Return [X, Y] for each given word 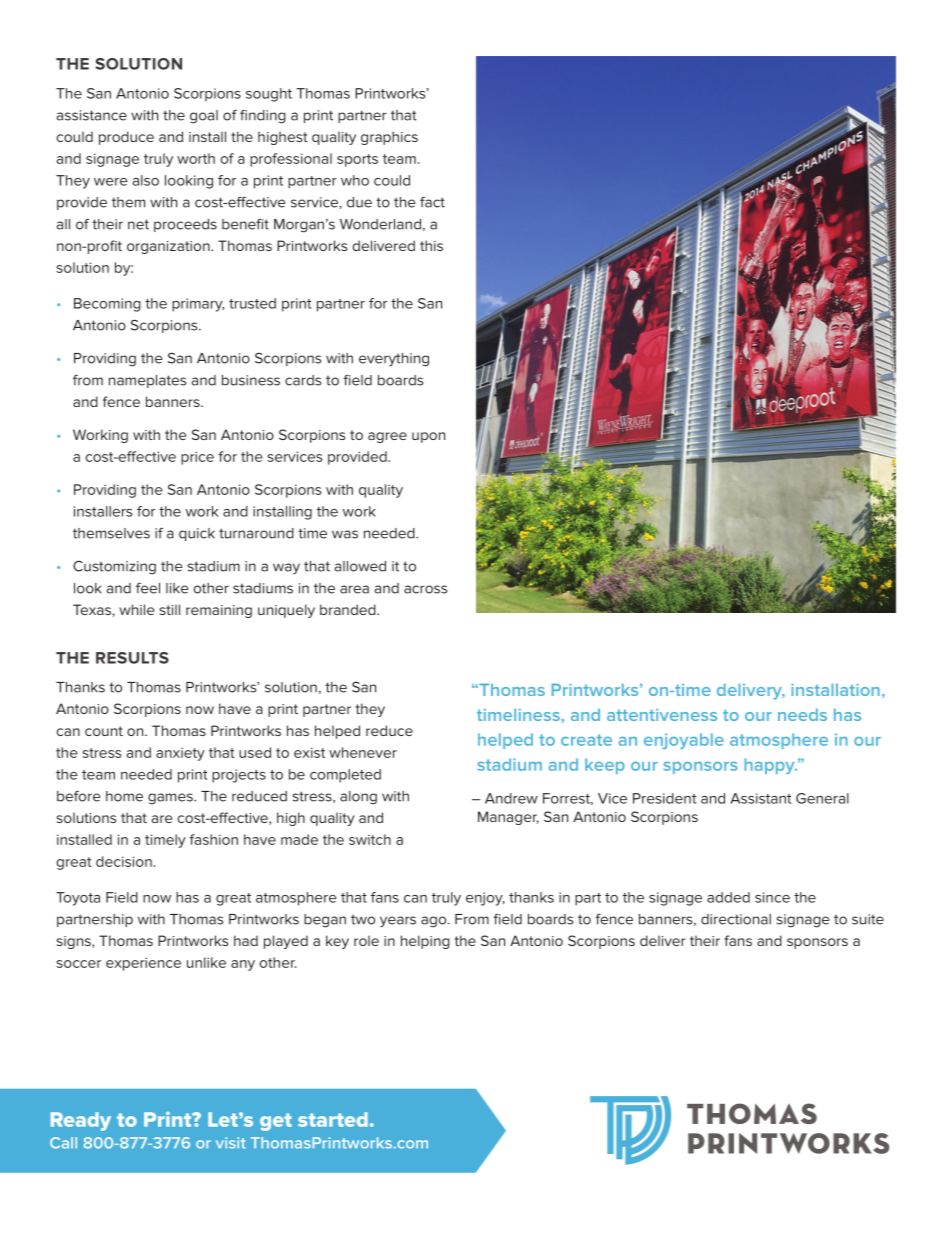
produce [126, 138]
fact [432, 202]
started [333, 1119]
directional [736, 919]
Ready [81, 1121]
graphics [389, 138]
